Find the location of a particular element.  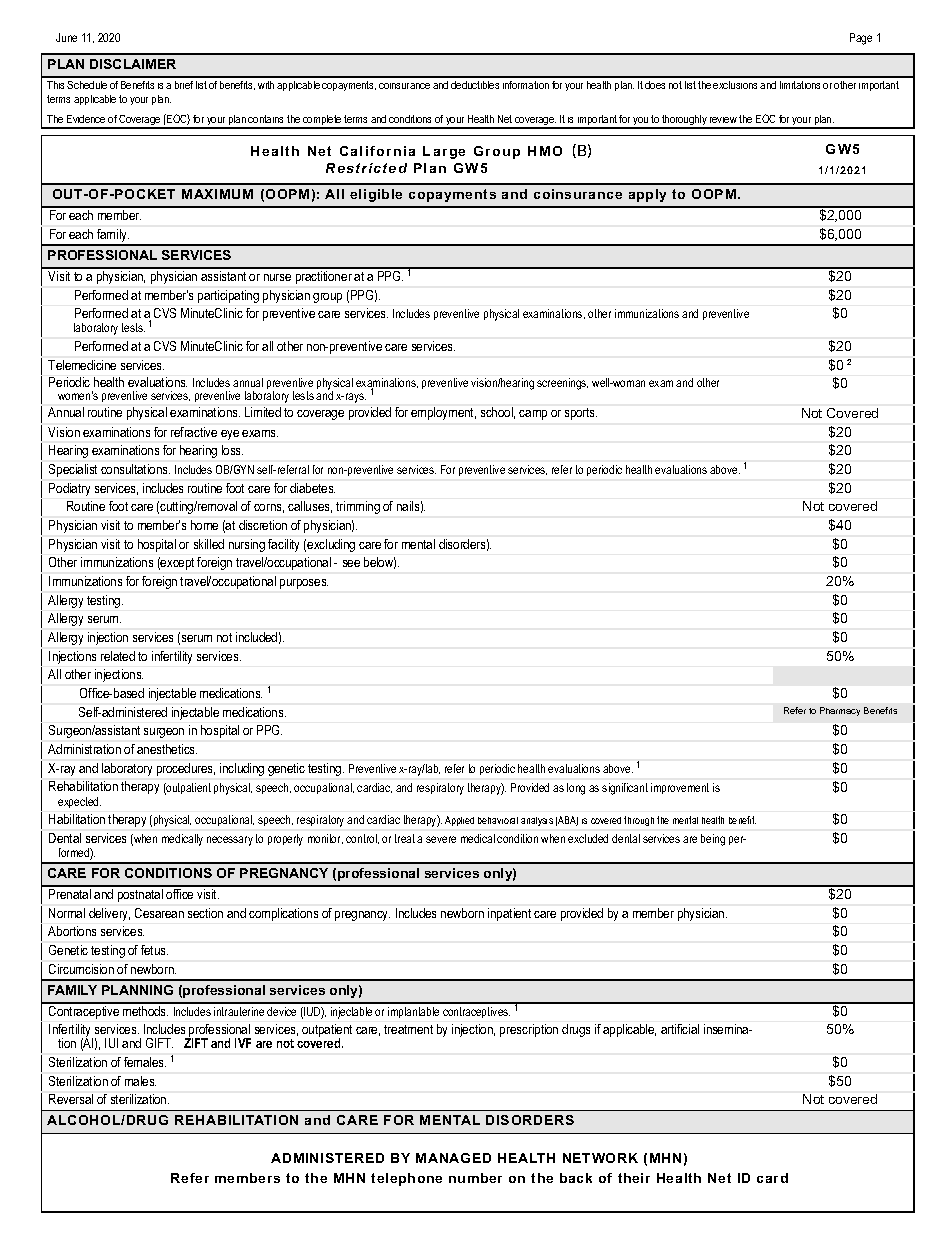

review is located at coordinates (723, 120).
